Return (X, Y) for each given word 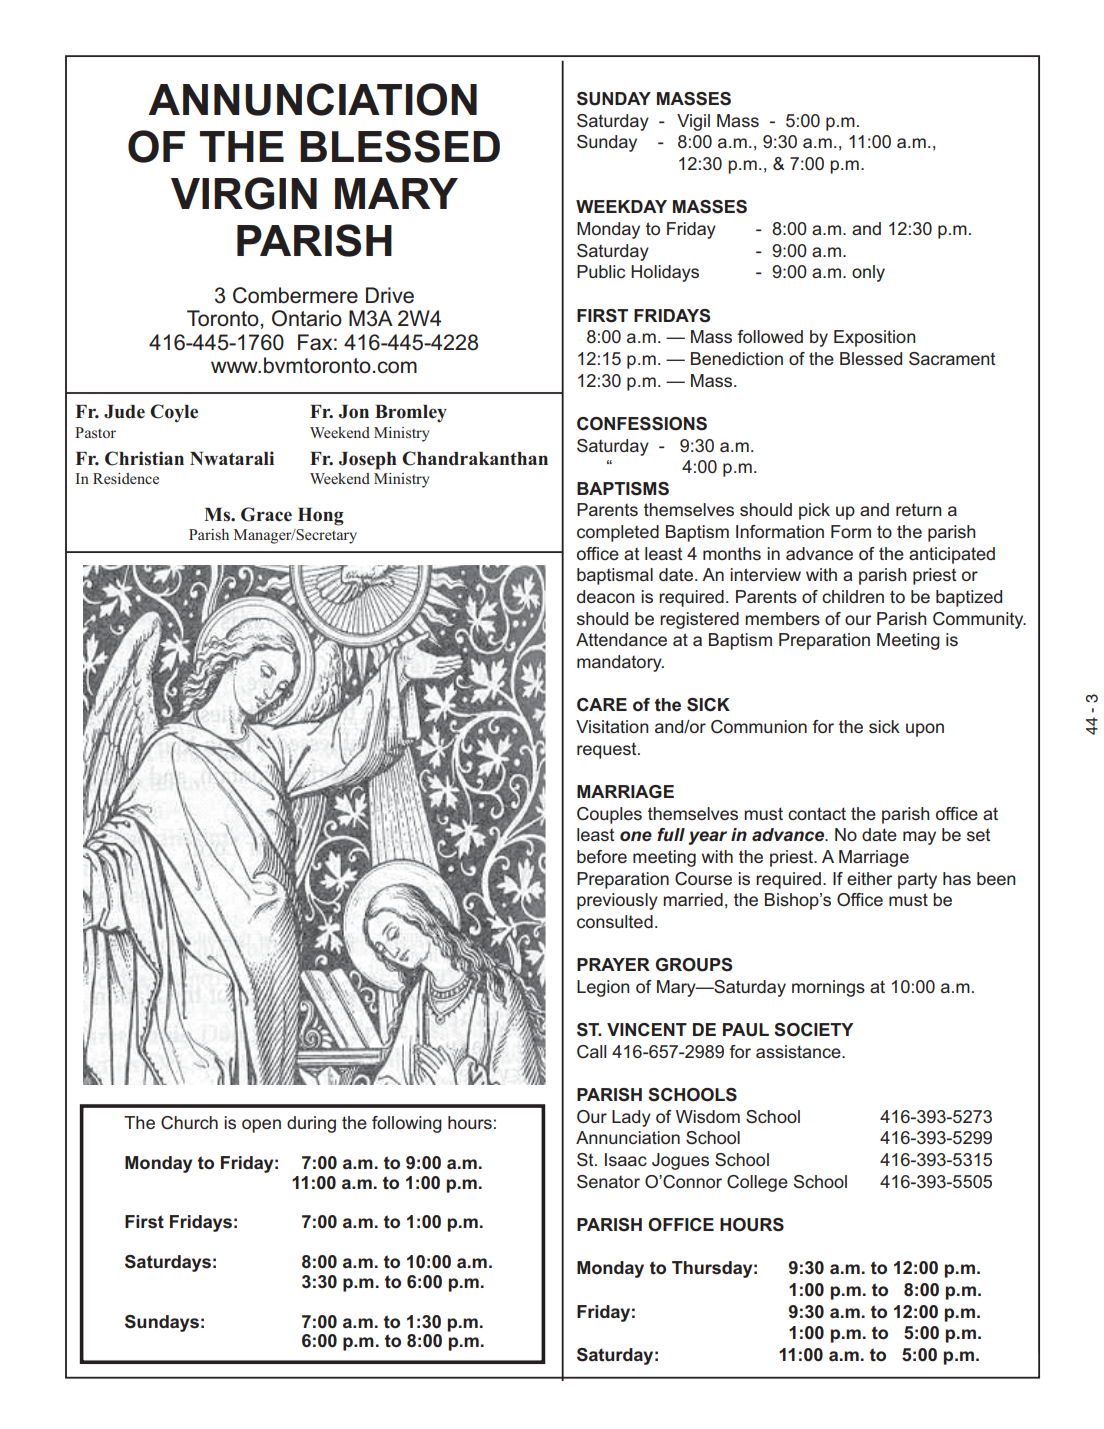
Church (189, 1123)
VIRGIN (244, 193)
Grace (266, 514)
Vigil (693, 122)
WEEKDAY (621, 206)
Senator (608, 1182)
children (853, 596)
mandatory (620, 663)
